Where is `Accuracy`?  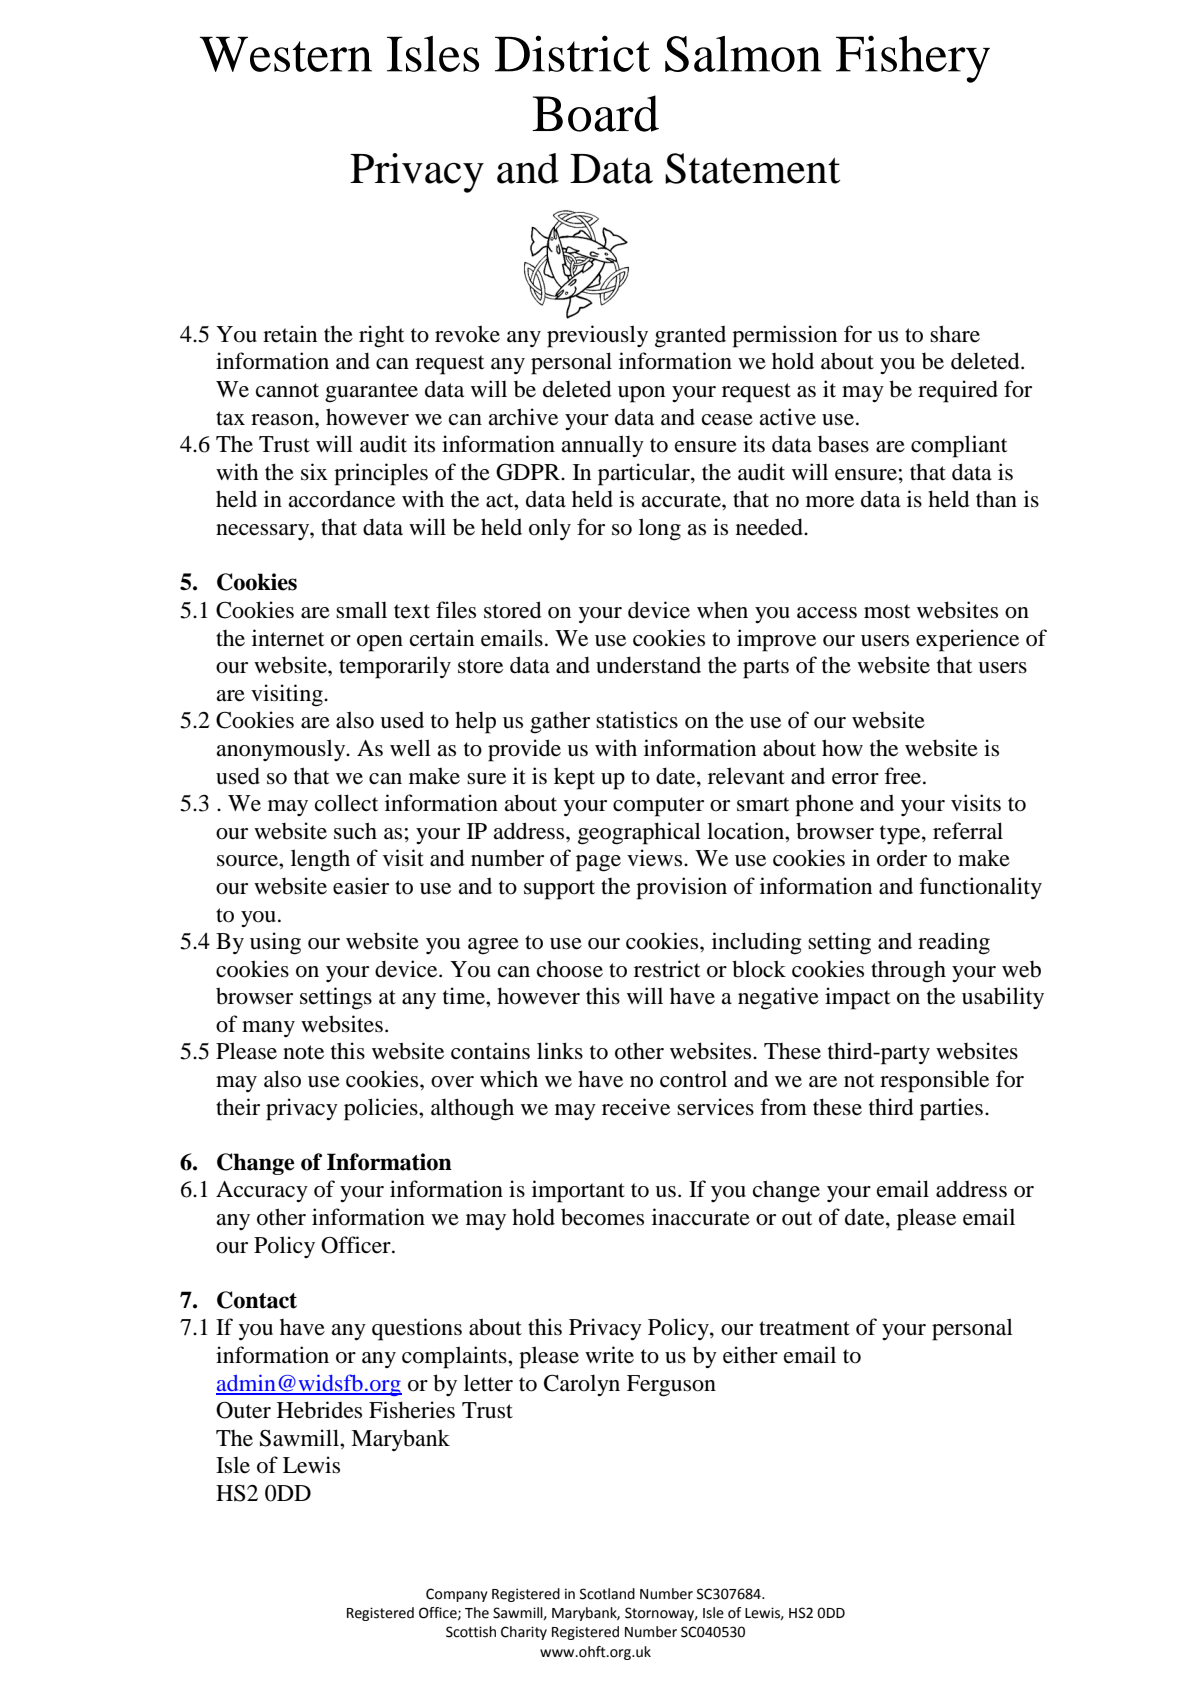
Accuracy is located at coordinates (262, 1191).
